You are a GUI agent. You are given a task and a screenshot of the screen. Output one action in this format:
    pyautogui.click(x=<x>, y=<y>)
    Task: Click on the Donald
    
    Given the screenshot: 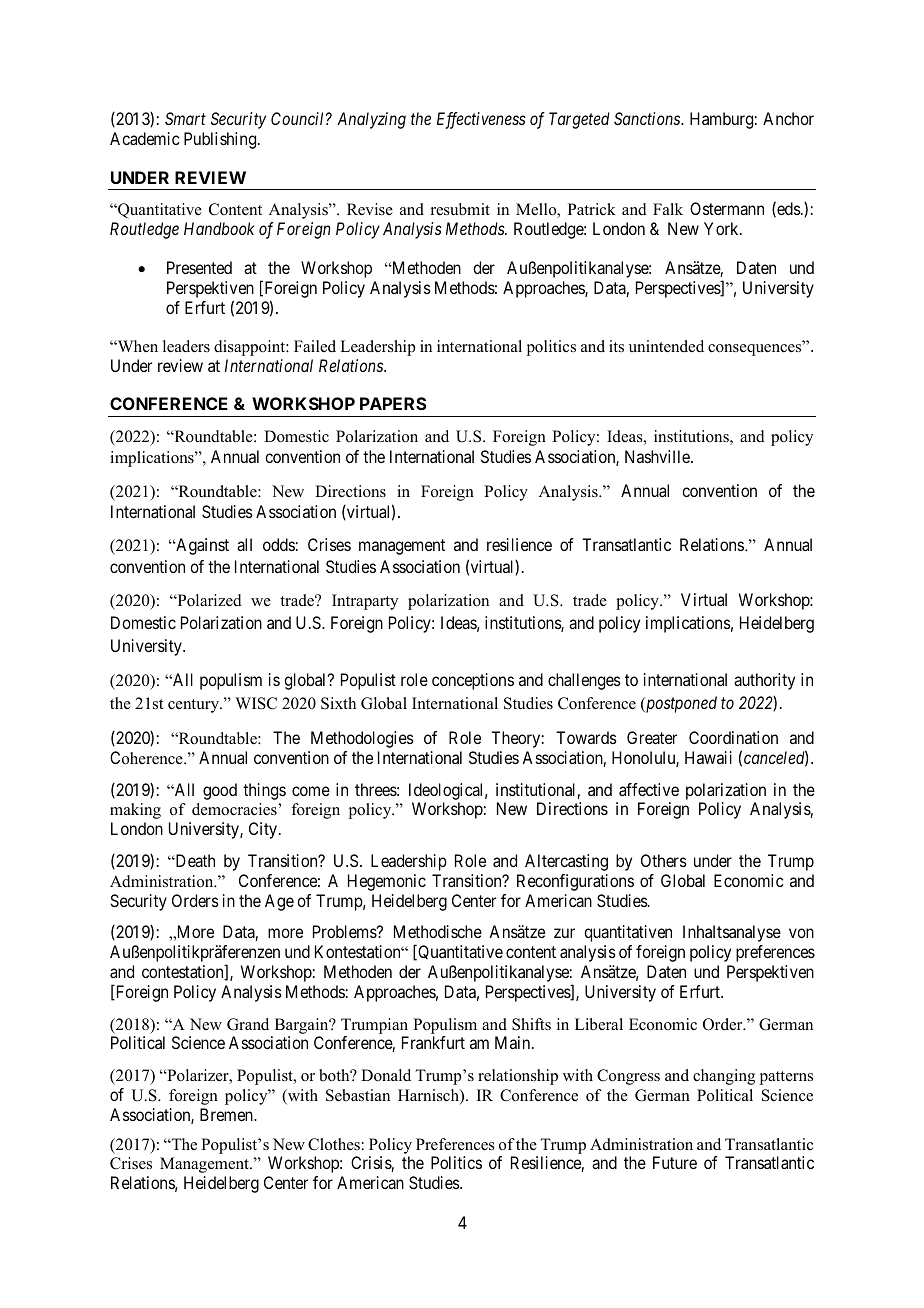 What is the action you would take?
    pyautogui.click(x=386, y=1075)
